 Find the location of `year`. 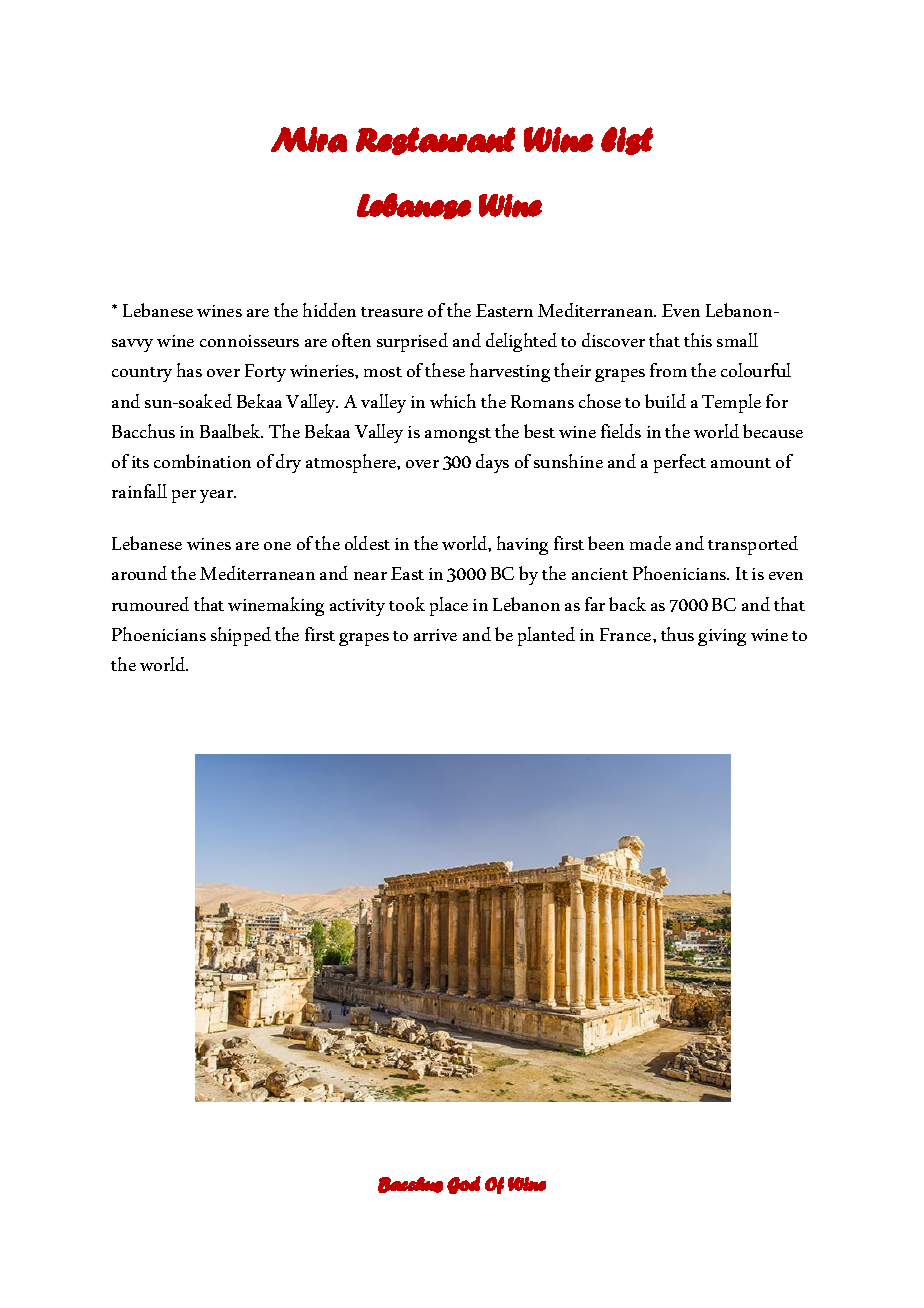

year is located at coordinates (218, 496).
